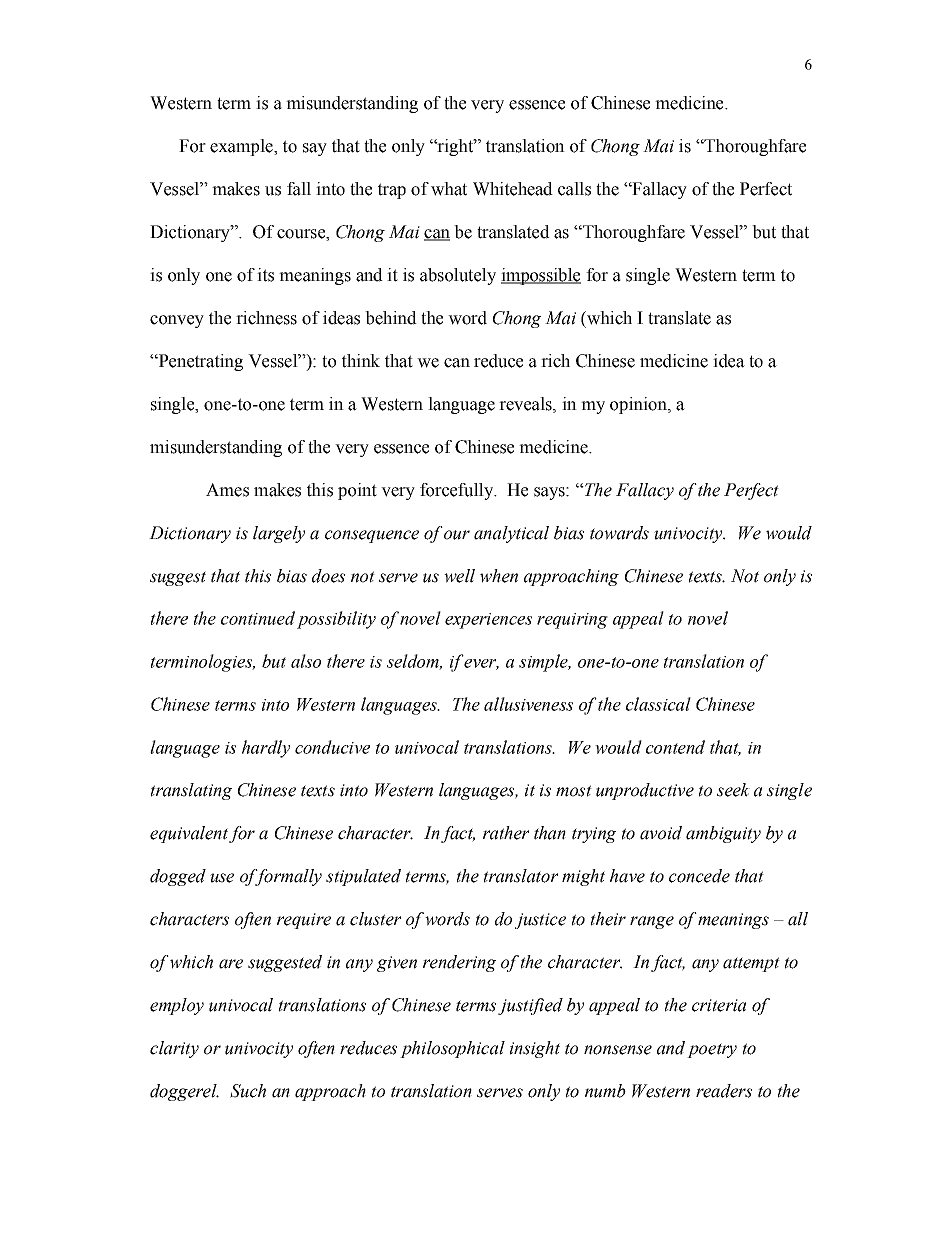 The width and height of the screenshot is (952, 1233). What do you see at coordinates (452, 1049) in the screenshot?
I see `philosophical` at bounding box center [452, 1049].
